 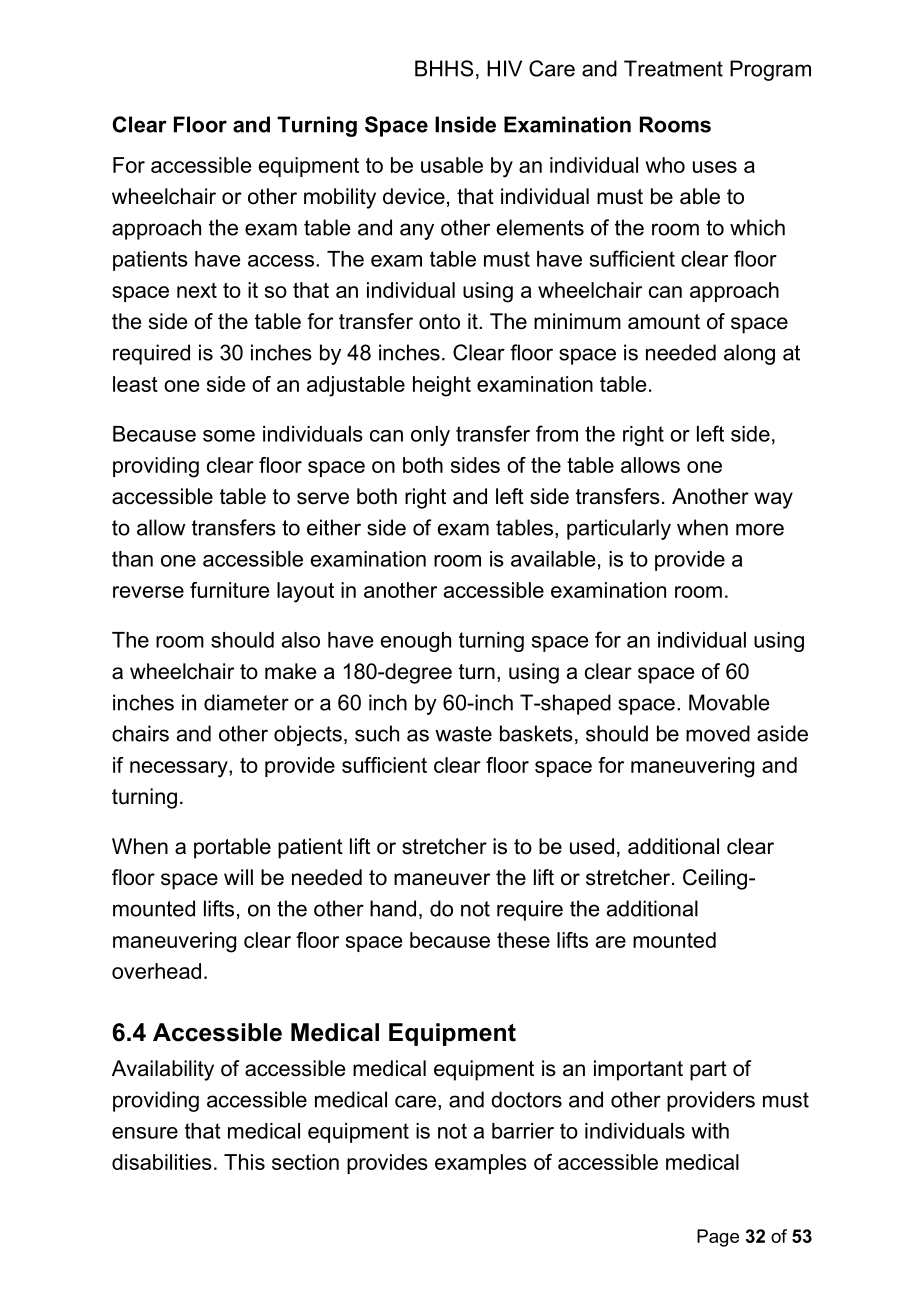 What do you see at coordinates (340, 198) in the screenshot?
I see `mobility` at bounding box center [340, 198].
